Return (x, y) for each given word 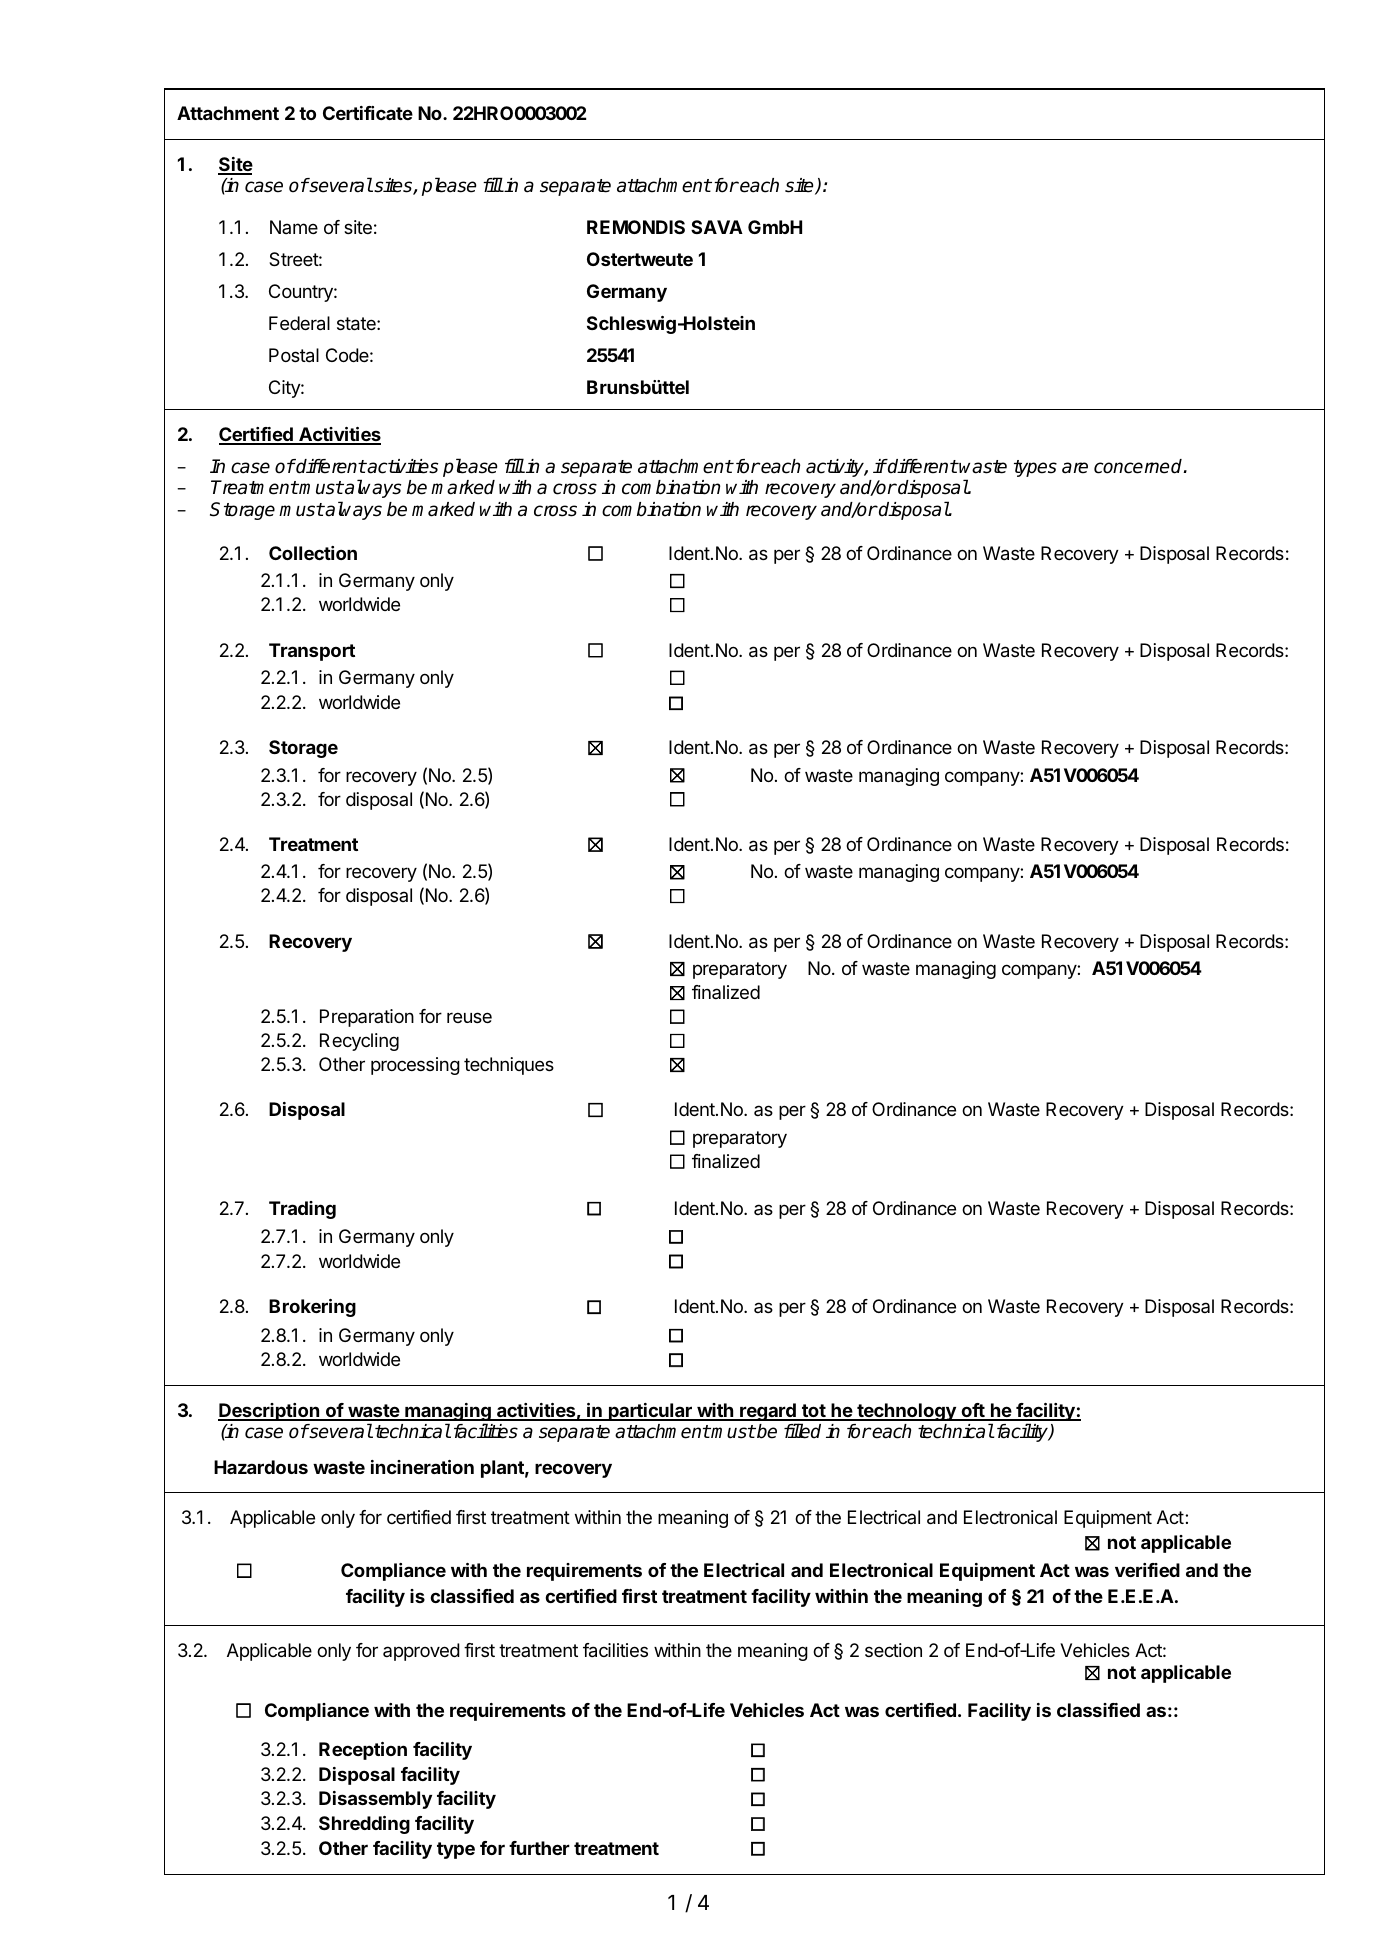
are (1075, 468)
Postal (294, 355)
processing (415, 1066)
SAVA (717, 227)
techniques (509, 1066)
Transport (312, 652)
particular (650, 1412)
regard (768, 1413)
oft (973, 1411)
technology (906, 1412)
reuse (469, 1017)
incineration (422, 1467)
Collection (313, 553)
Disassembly (375, 1800)
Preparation (367, 1018)
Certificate (368, 113)
